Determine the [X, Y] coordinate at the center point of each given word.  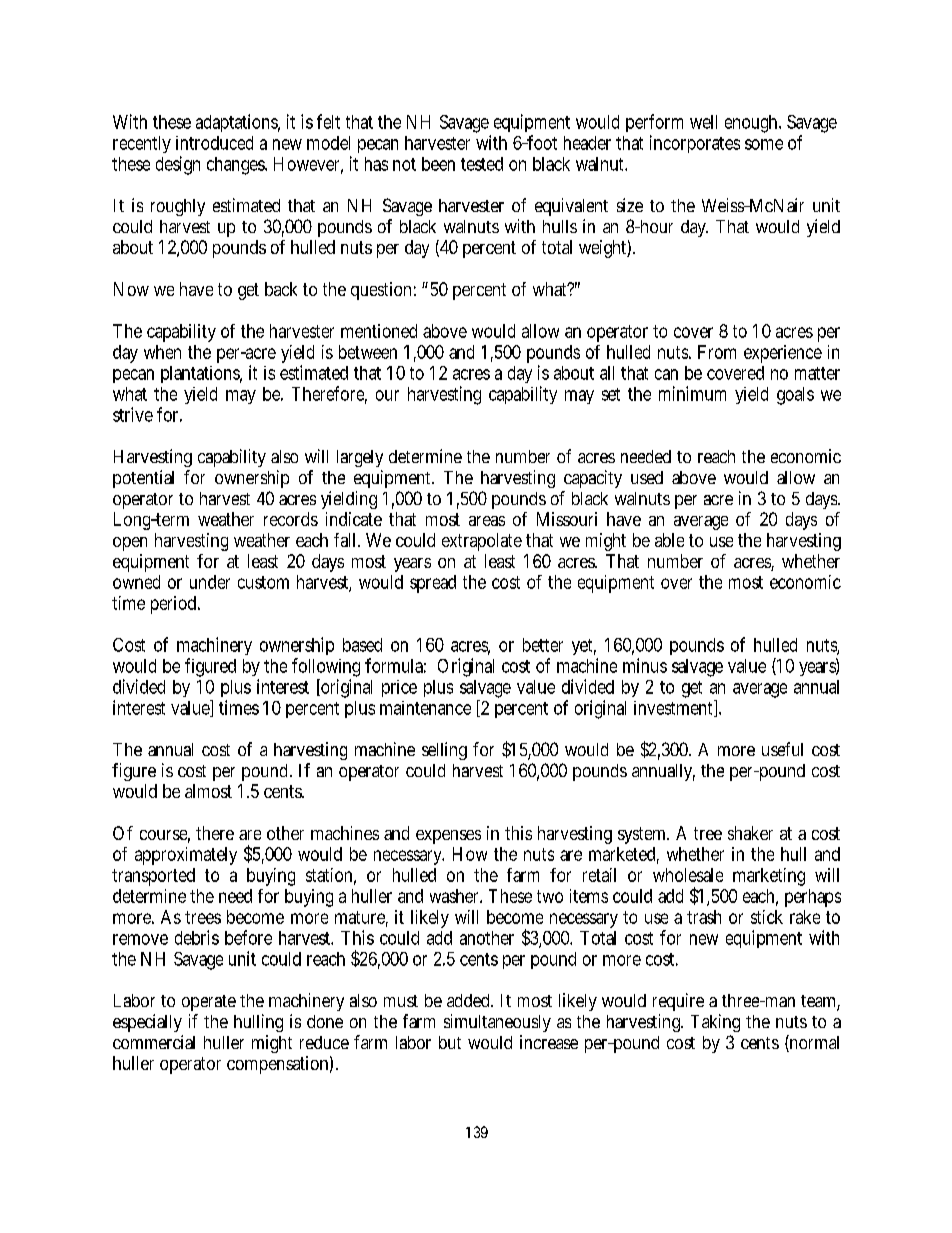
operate [209, 1003]
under [210, 582]
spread [433, 584]
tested [482, 164]
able [669, 540]
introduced [214, 143]
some [764, 144]
